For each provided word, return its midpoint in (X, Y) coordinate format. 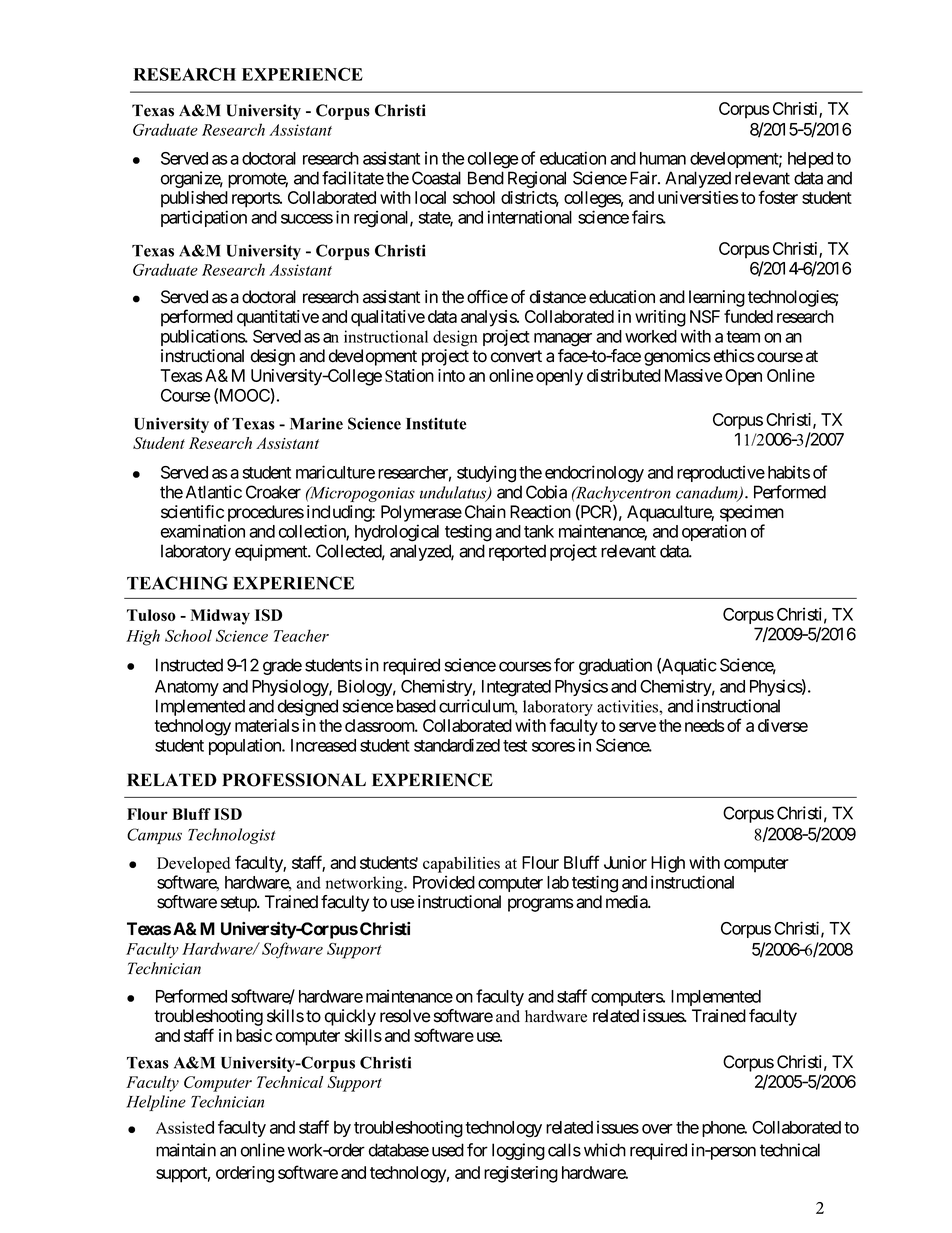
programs (541, 905)
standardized (457, 745)
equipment (272, 552)
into (451, 375)
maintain (186, 1150)
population (246, 746)
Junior (625, 862)
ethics (734, 356)
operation (714, 532)
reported (517, 552)
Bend (486, 178)
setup (239, 904)
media (627, 902)
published (194, 199)
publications (203, 337)
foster (778, 197)
